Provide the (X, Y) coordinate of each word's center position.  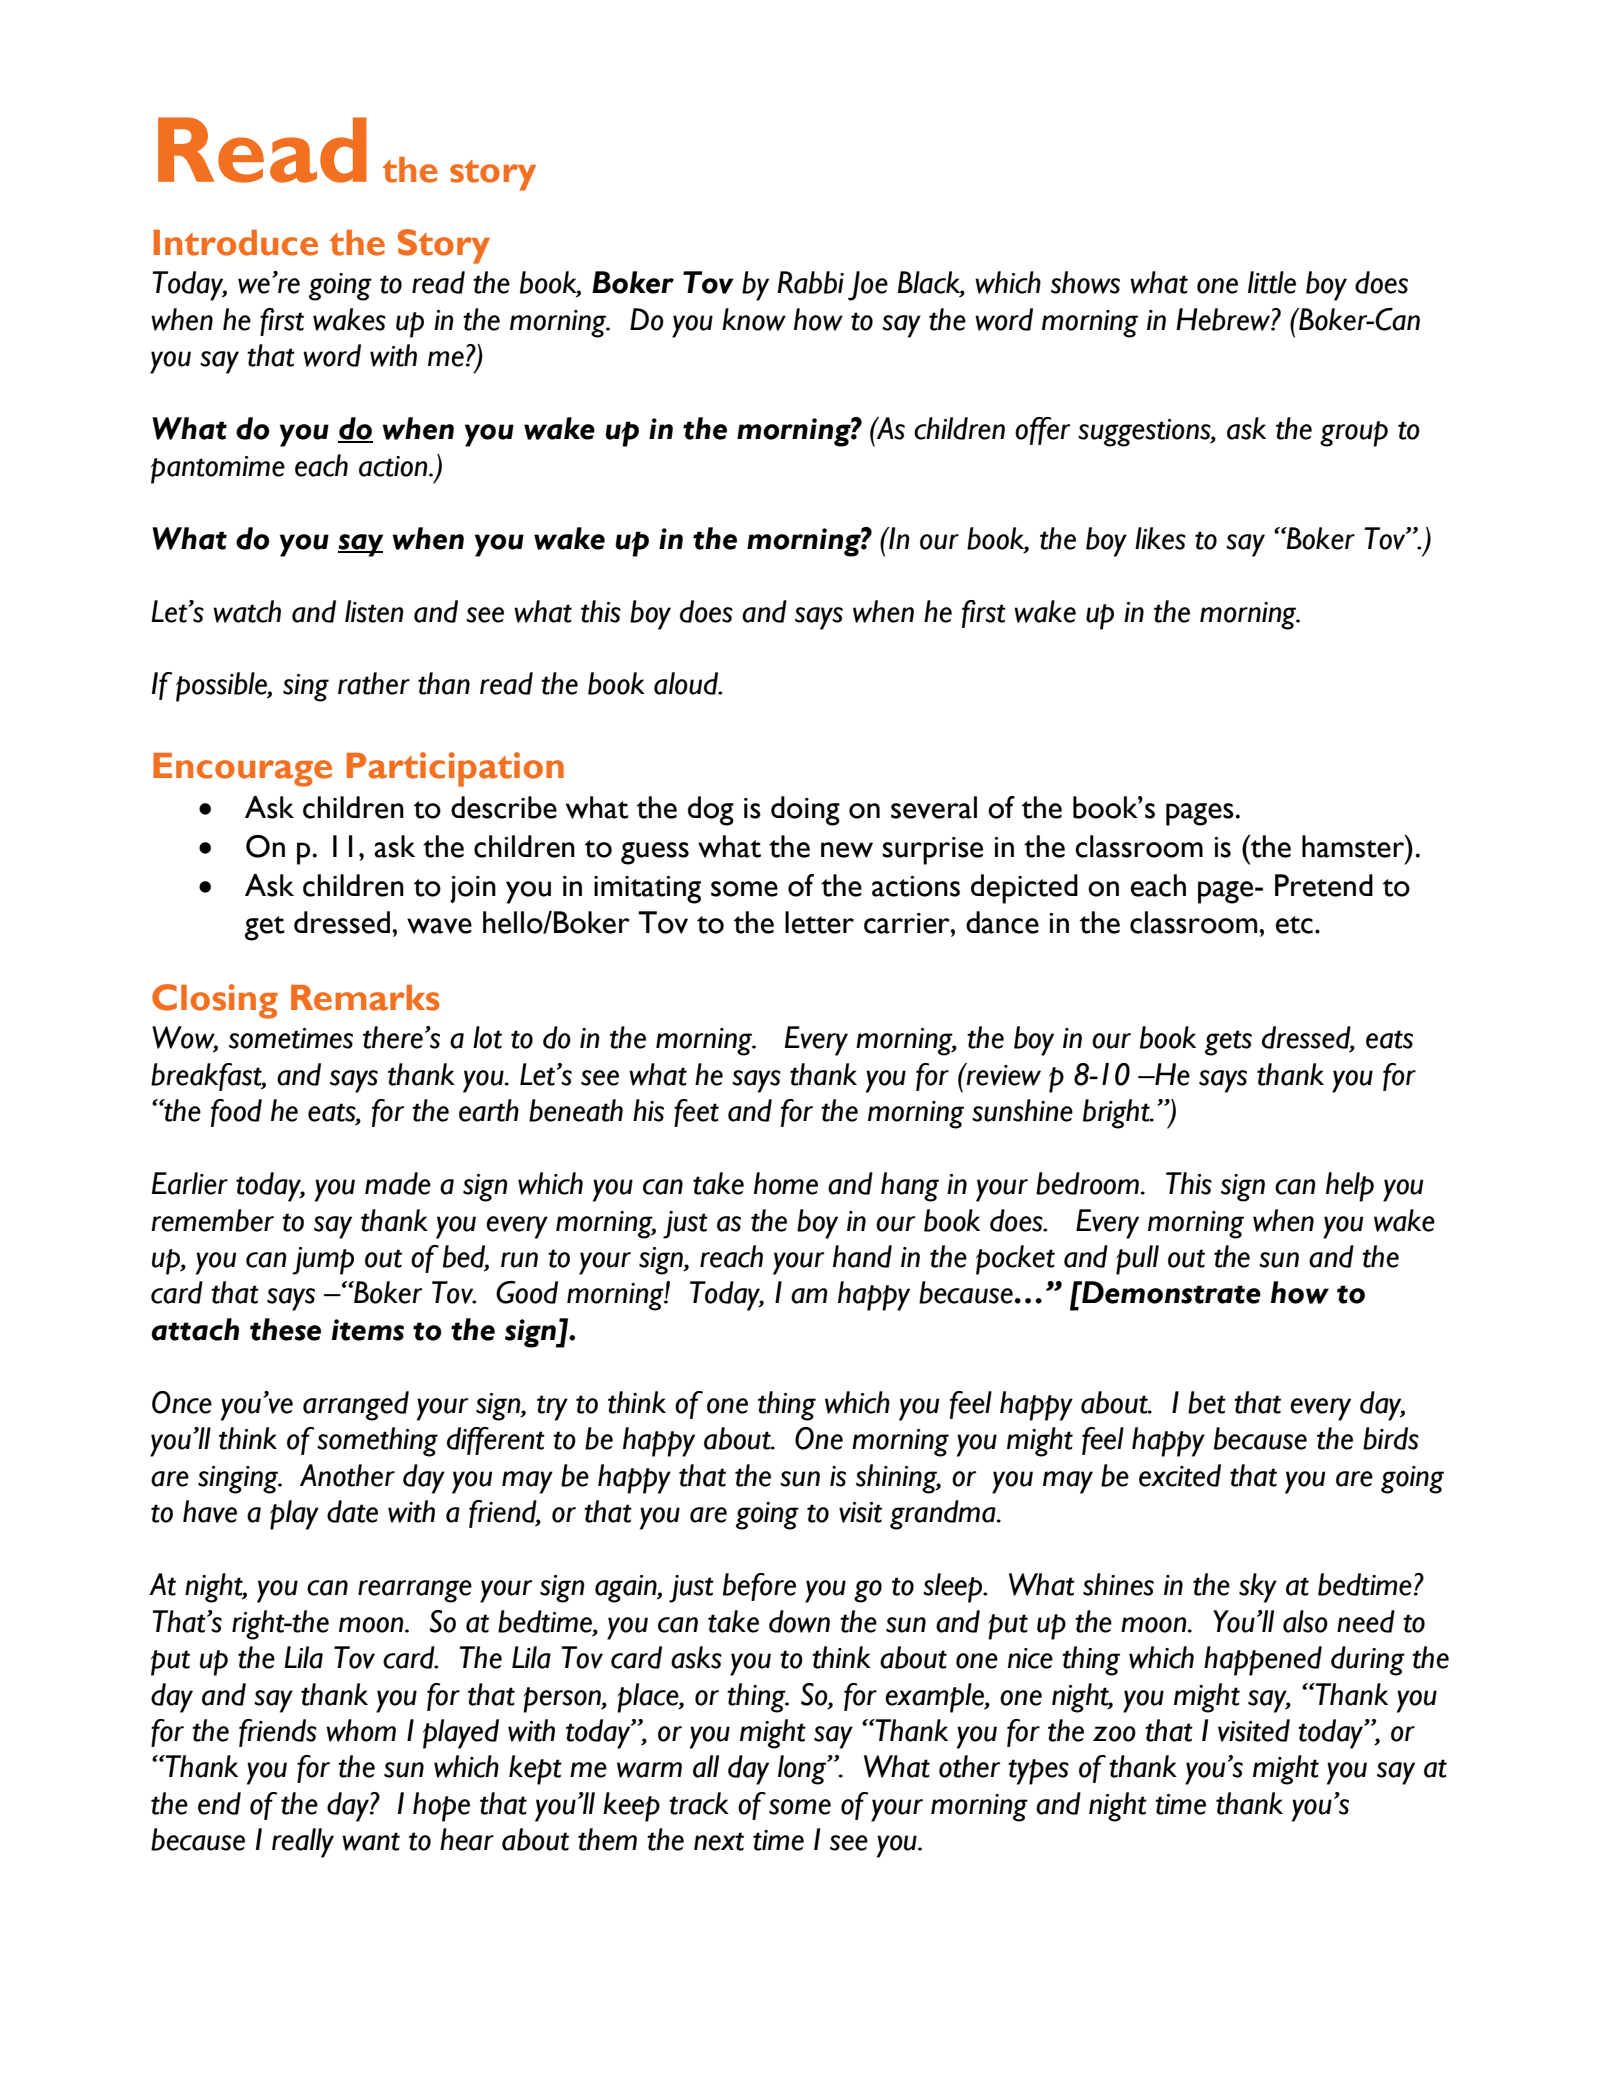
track (699, 1803)
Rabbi (810, 282)
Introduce (236, 243)
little (1272, 282)
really (303, 1843)
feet (696, 1113)
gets (1228, 1043)
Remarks (365, 998)
